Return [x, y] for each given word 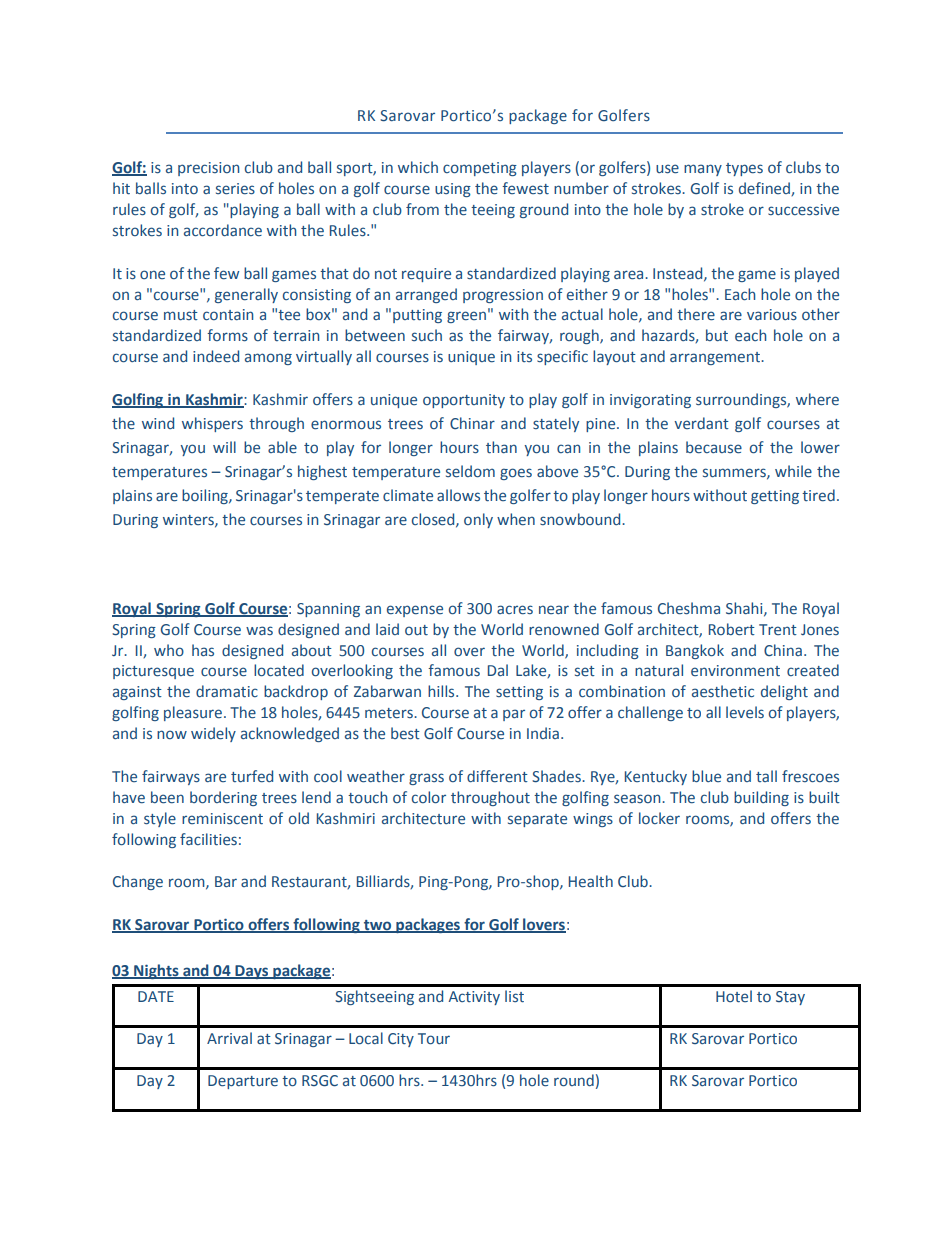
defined [765, 189]
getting [775, 497]
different [497, 776]
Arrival [229, 1038]
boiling [206, 496]
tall [766, 776]
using [453, 190]
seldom [470, 471]
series [235, 189]
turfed [252, 776]
